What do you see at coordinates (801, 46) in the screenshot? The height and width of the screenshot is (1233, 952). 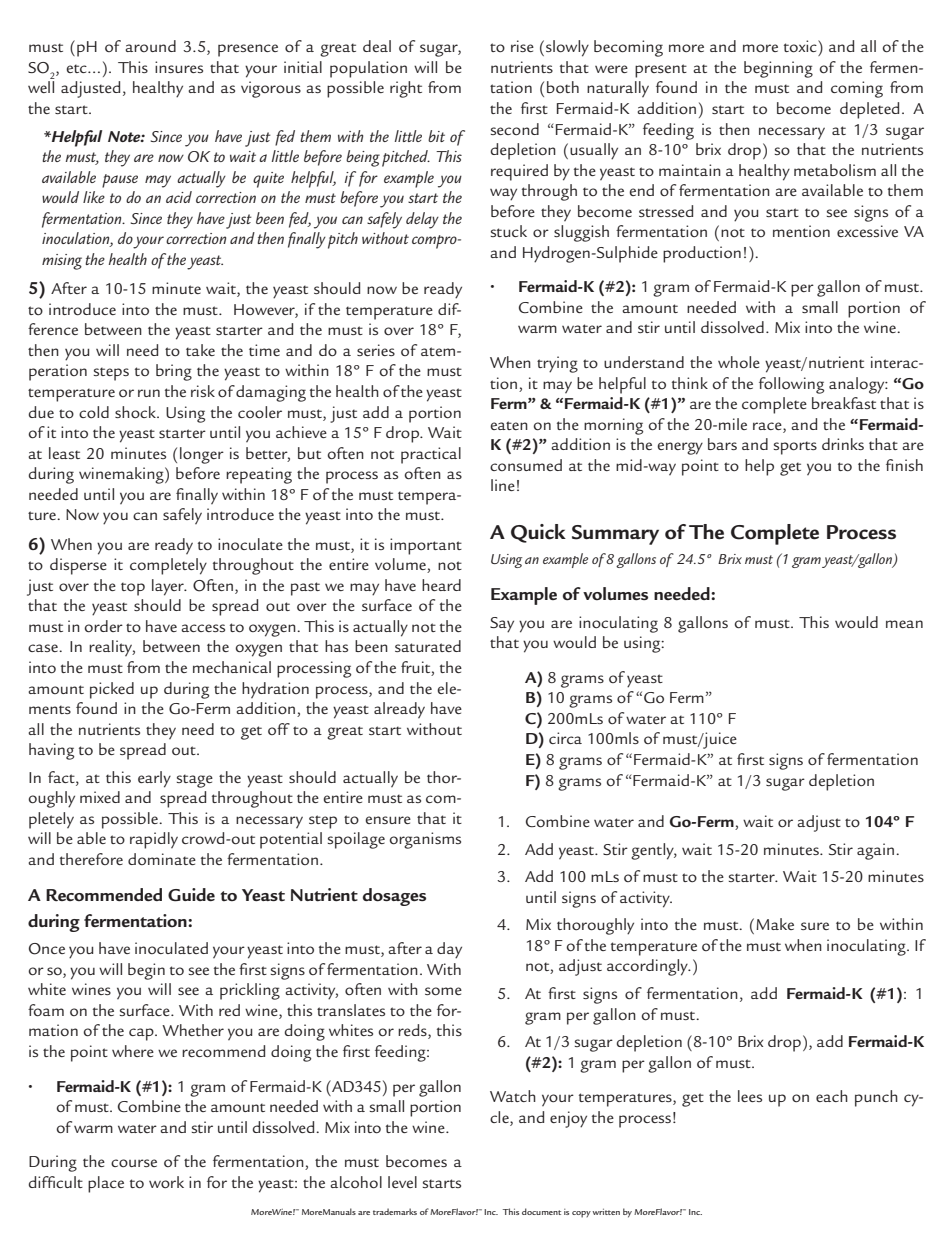 I see `toxic` at bounding box center [801, 46].
